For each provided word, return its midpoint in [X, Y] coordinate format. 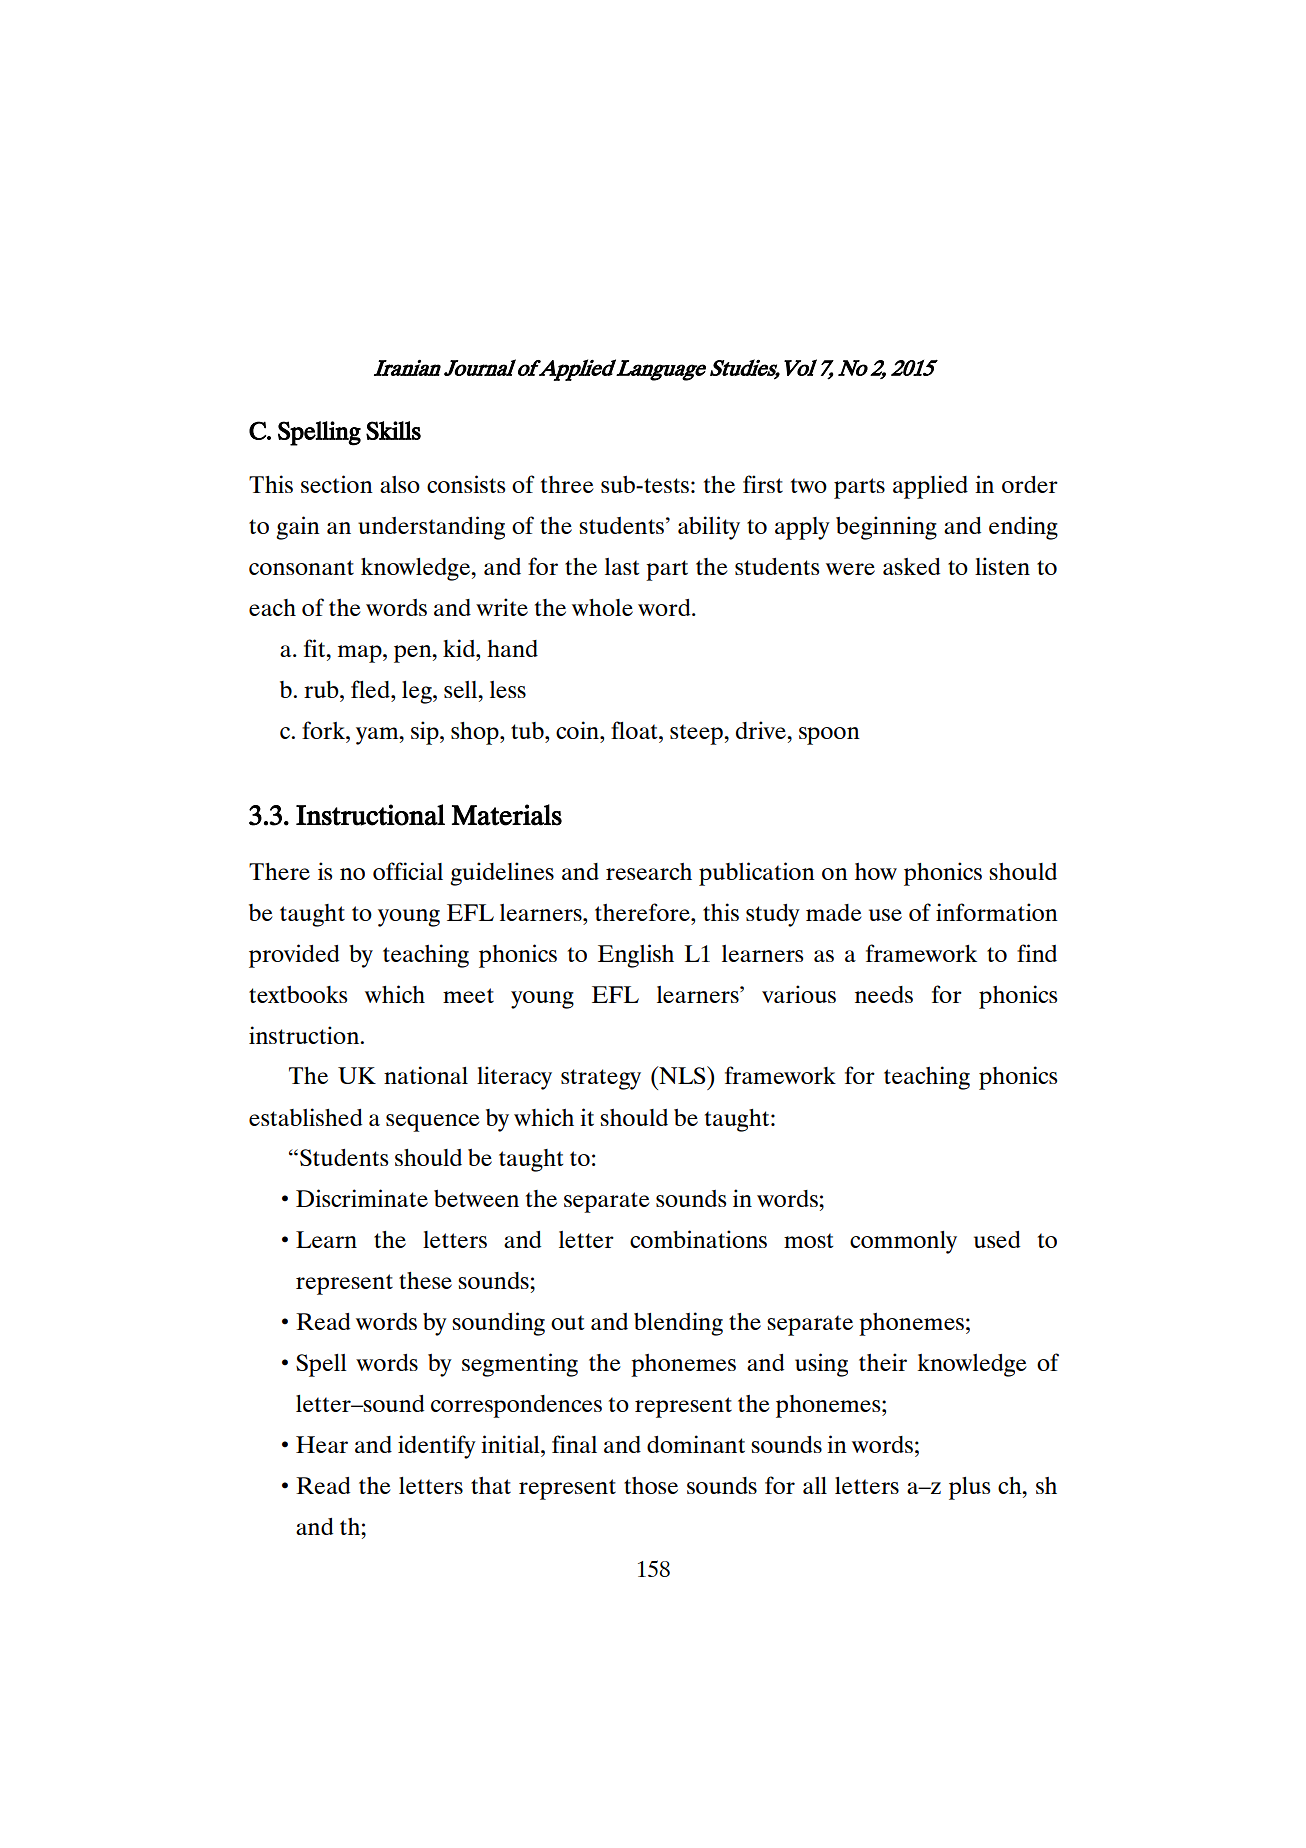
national [426, 1075]
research [649, 871]
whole [602, 607]
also [400, 484]
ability [709, 528]
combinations [698, 1239]
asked [911, 566]
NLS [682, 1075]
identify [437, 1447]
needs [884, 994]
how [876, 871]
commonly [903, 1242]
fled [371, 689]
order [1030, 484]
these [425, 1280]
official [408, 871]
